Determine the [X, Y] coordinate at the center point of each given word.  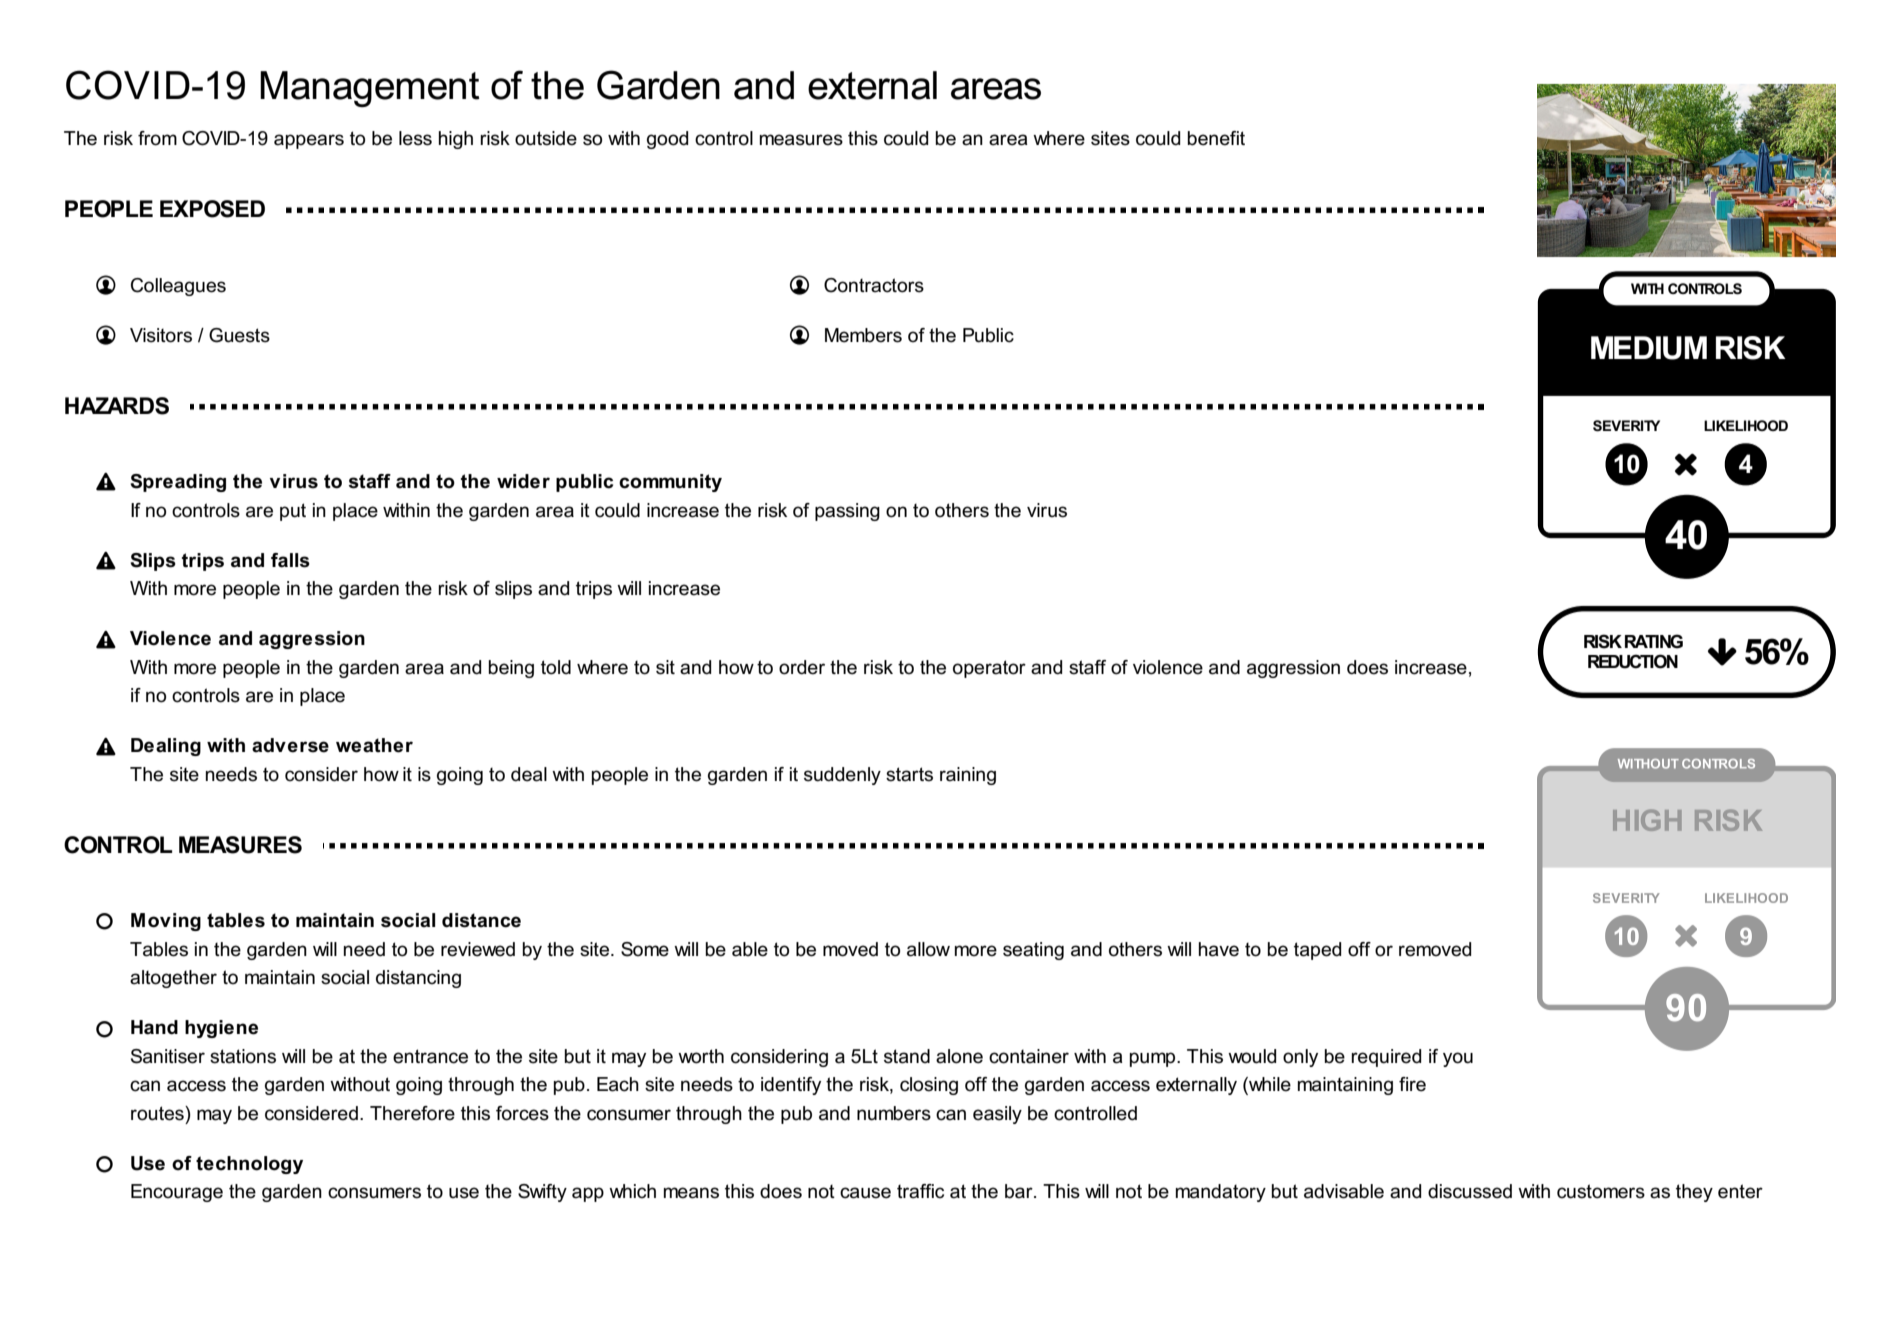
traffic [920, 1191]
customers [1601, 1191]
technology [249, 1165]
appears [309, 141]
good [667, 140]
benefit [1216, 138]
